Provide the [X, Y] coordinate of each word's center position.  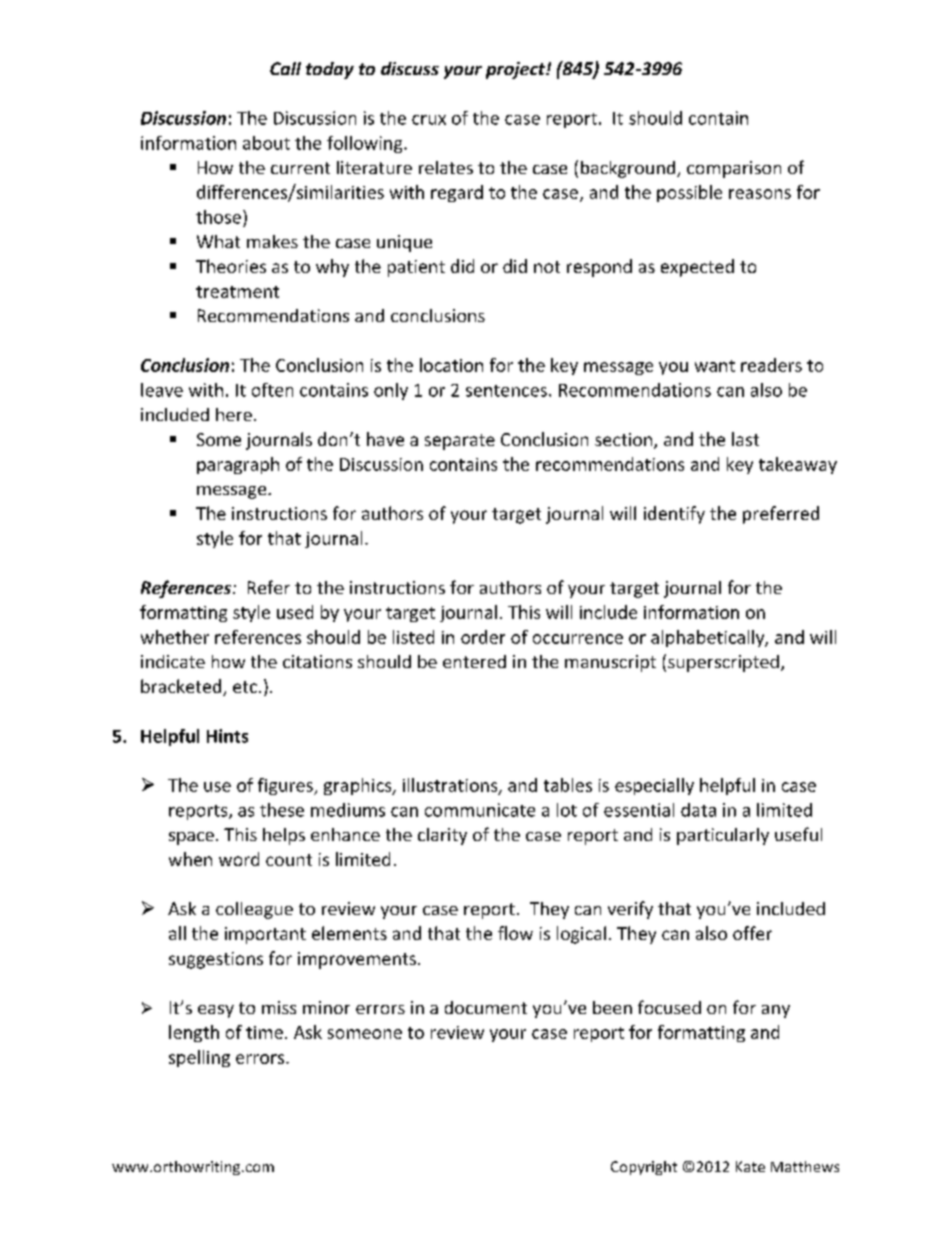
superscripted [723, 663]
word [239, 859]
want [715, 366]
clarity [442, 836]
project [517, 70]
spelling [199, 1058]
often [272, 390]
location [451, 365]
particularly [723, 836]
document [486, 1007]
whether [175, 637]
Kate [750, 1166]
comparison [734, 169]
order [483, 637]
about [266, 143]
